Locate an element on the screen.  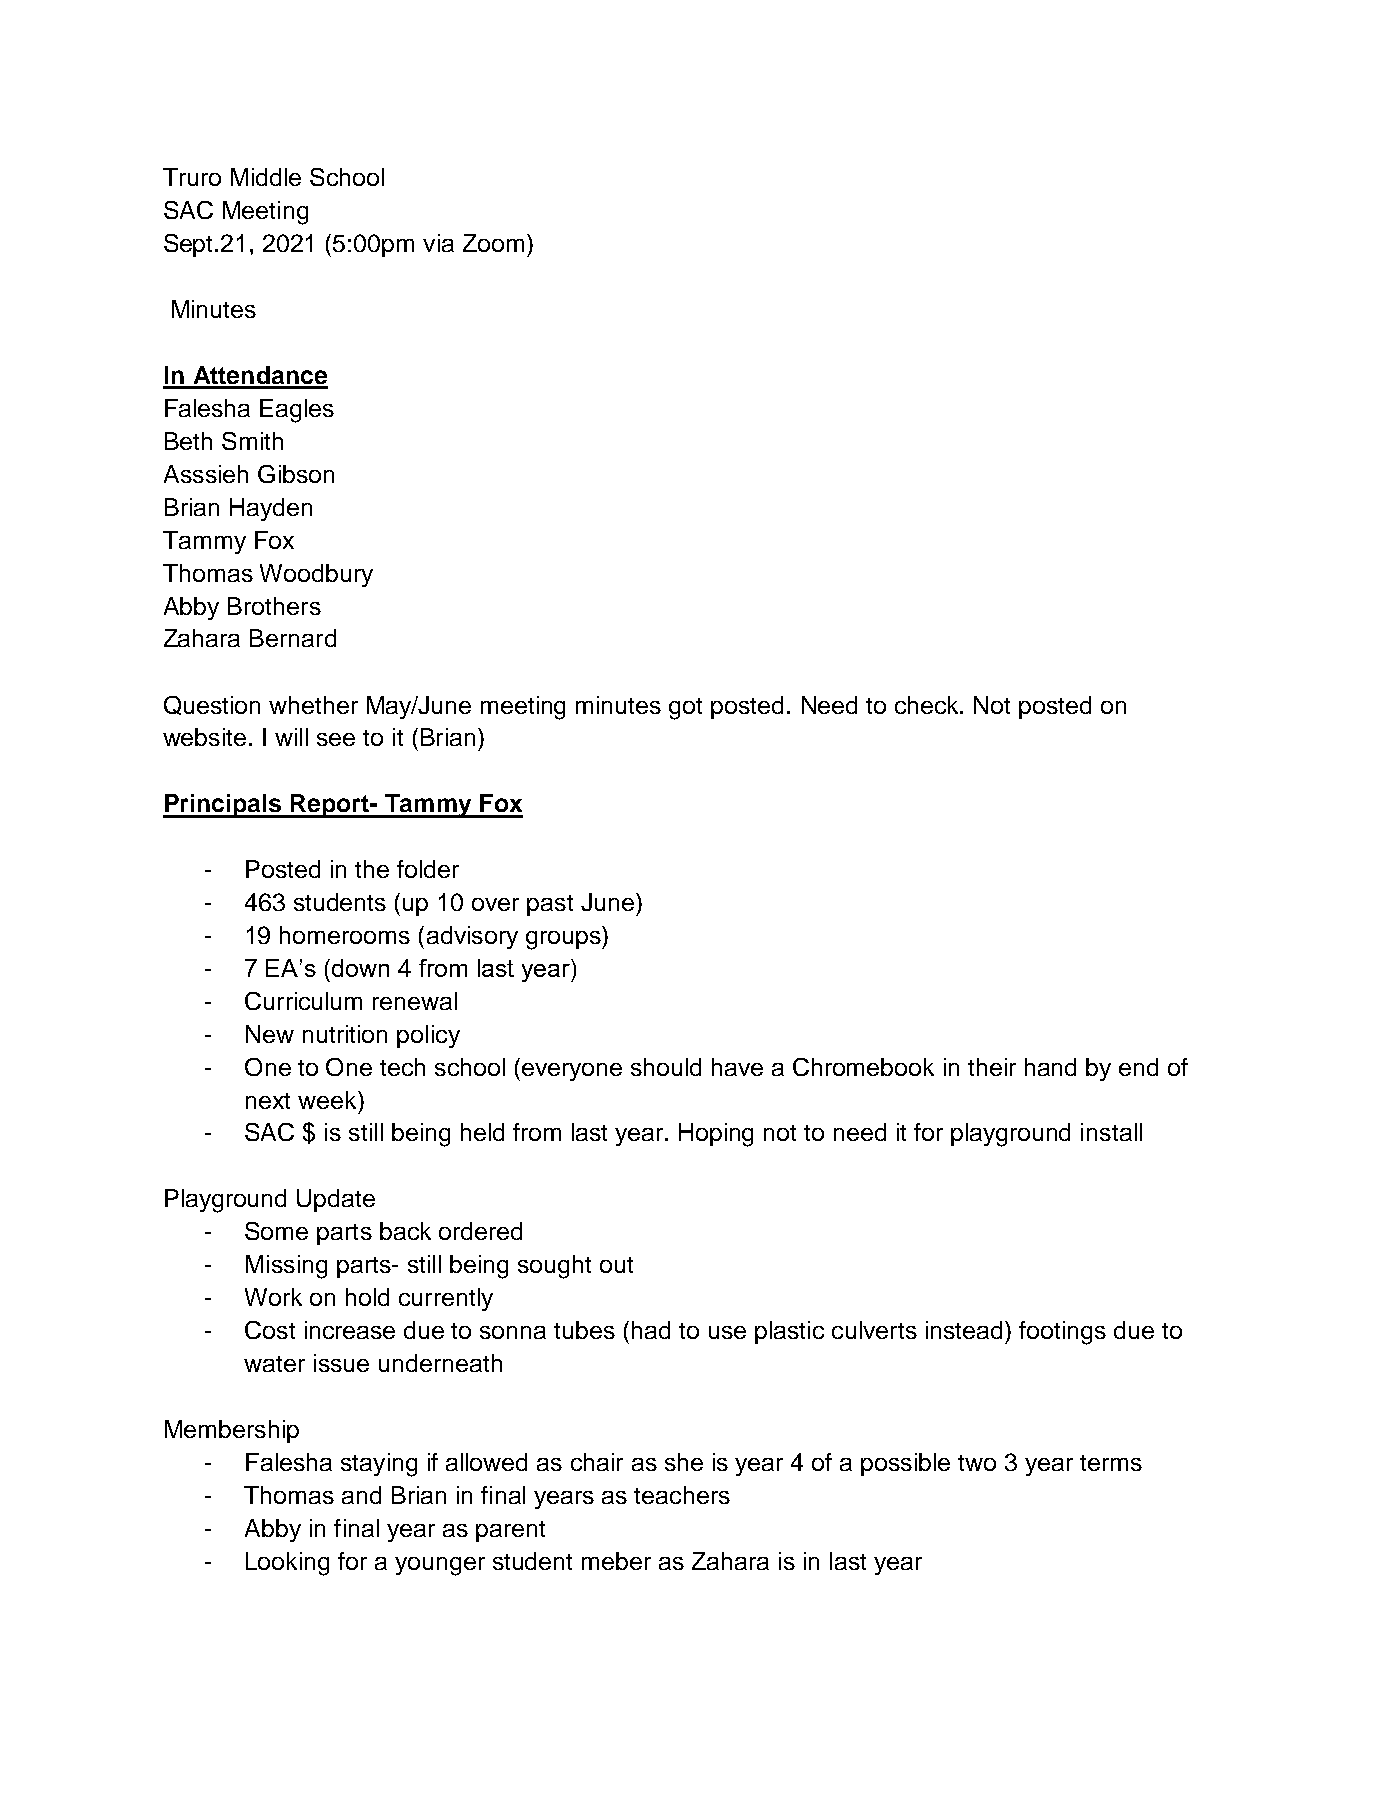
got is located at coordinates (685, 709).
